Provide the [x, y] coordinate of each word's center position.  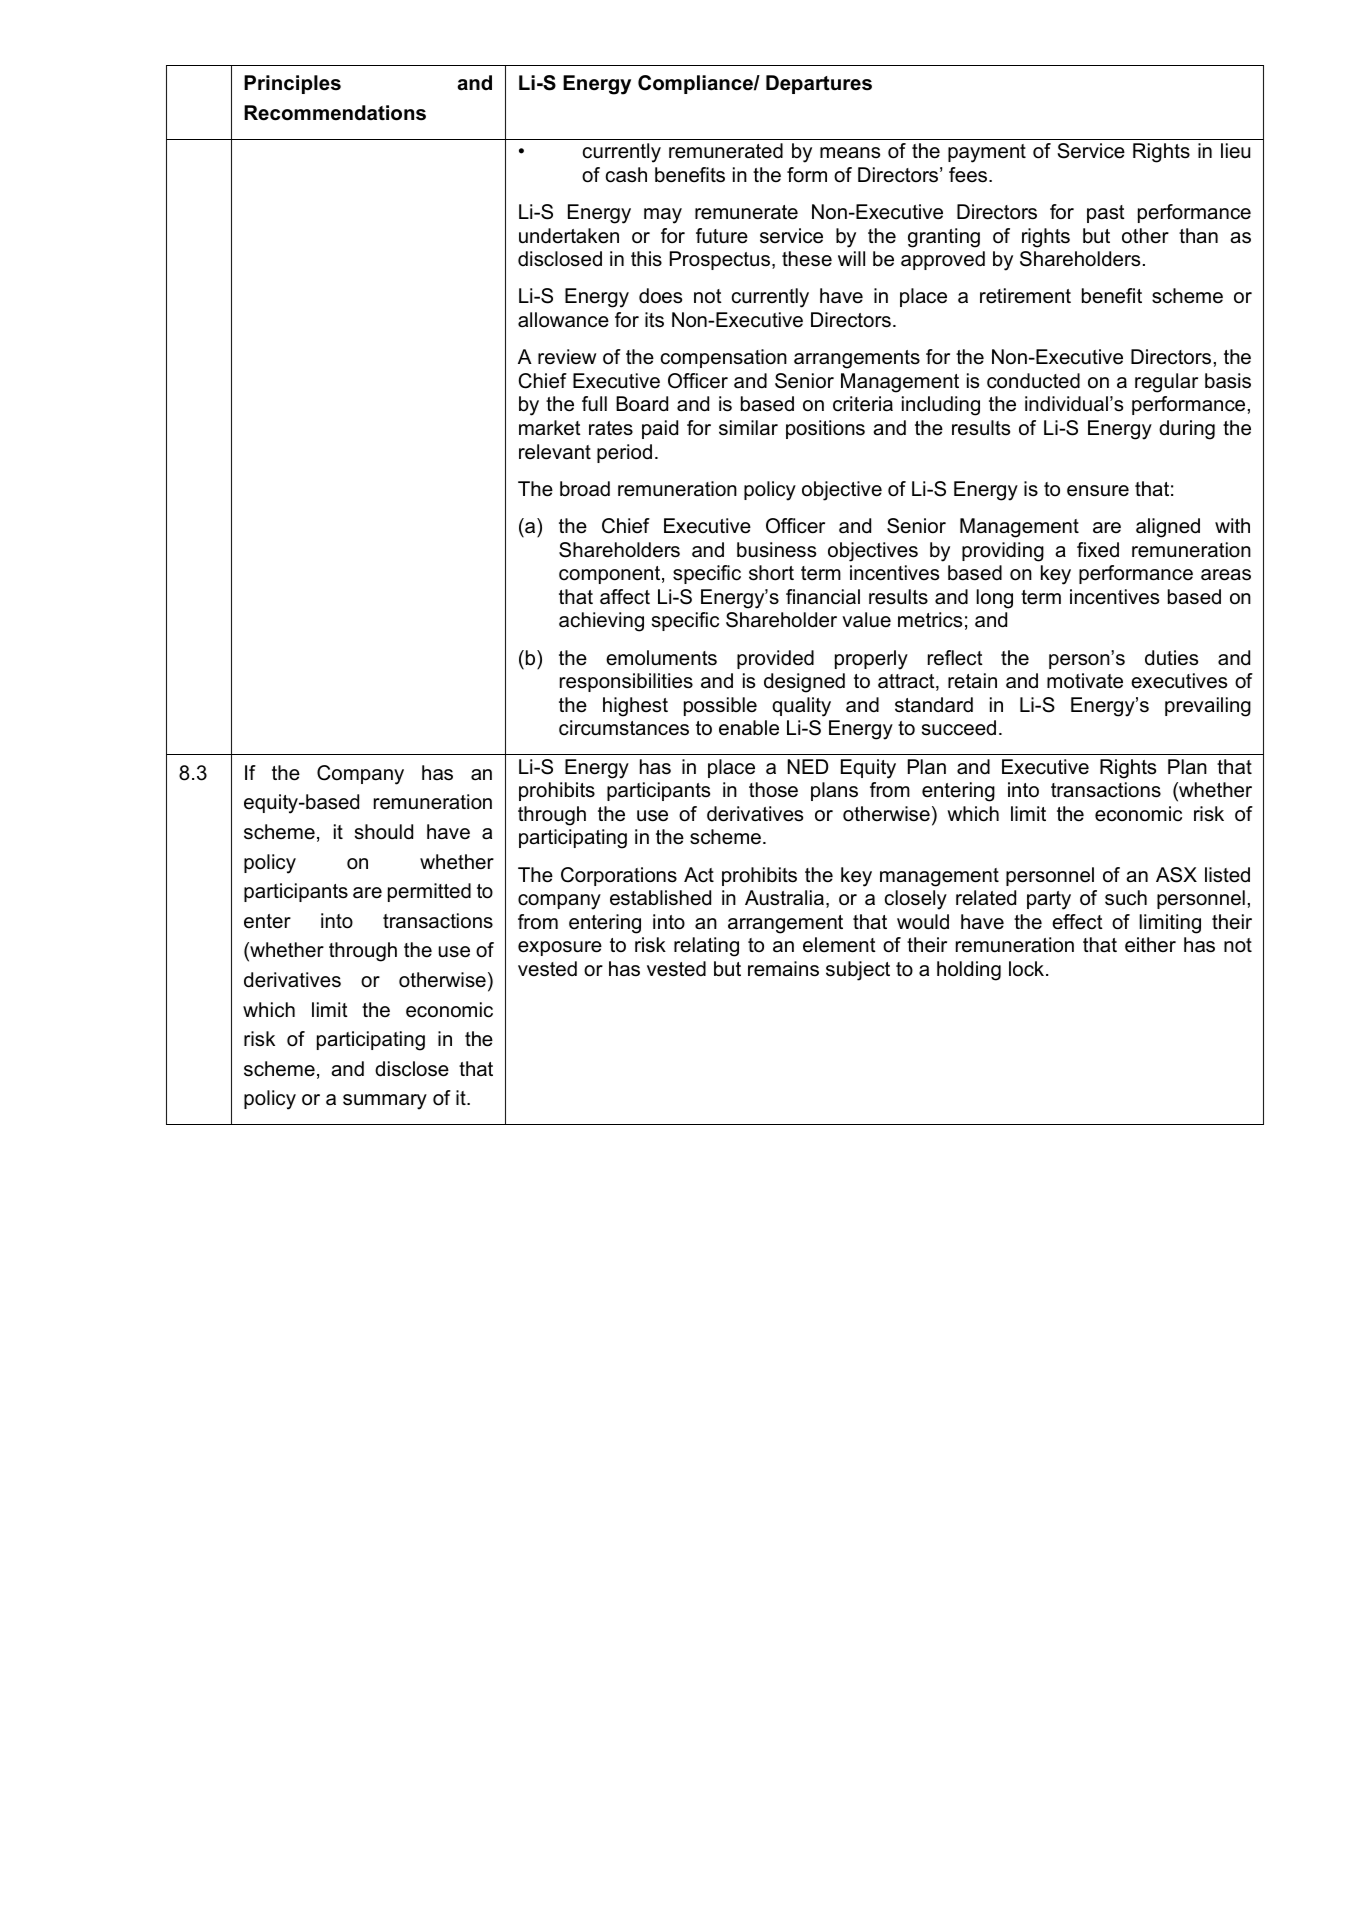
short [771, 573]
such [1126, 898]
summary [385, 1102]
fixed [1098, 550]
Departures [819, 84]
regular [1166, 383]
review [567, 357]
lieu [1235, 151]
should [384, 832]
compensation [724, 358]
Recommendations [335, 113]
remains [783, 969]
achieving [601, 622]
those [773, 790]
